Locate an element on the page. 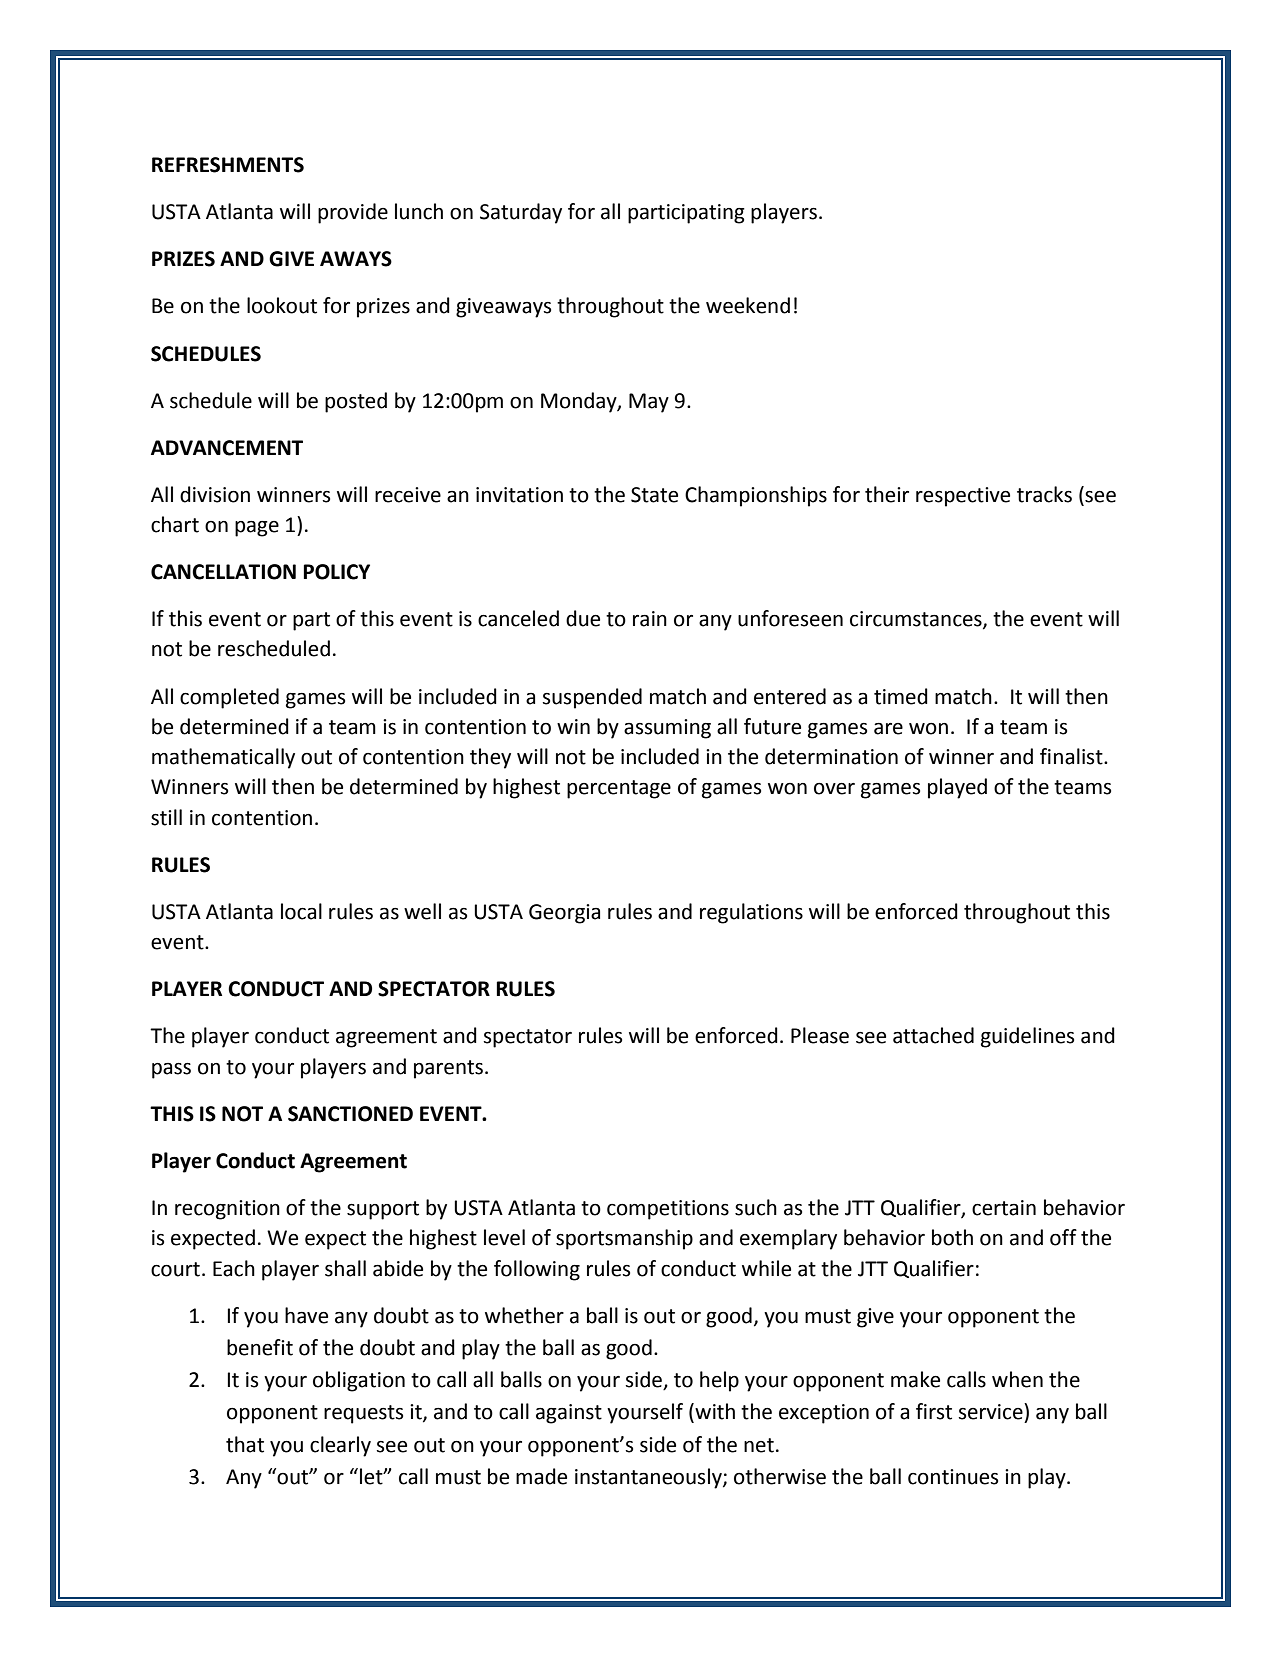 This document has width=1281, height=1657. service is located at coordinates (991, 1411).
